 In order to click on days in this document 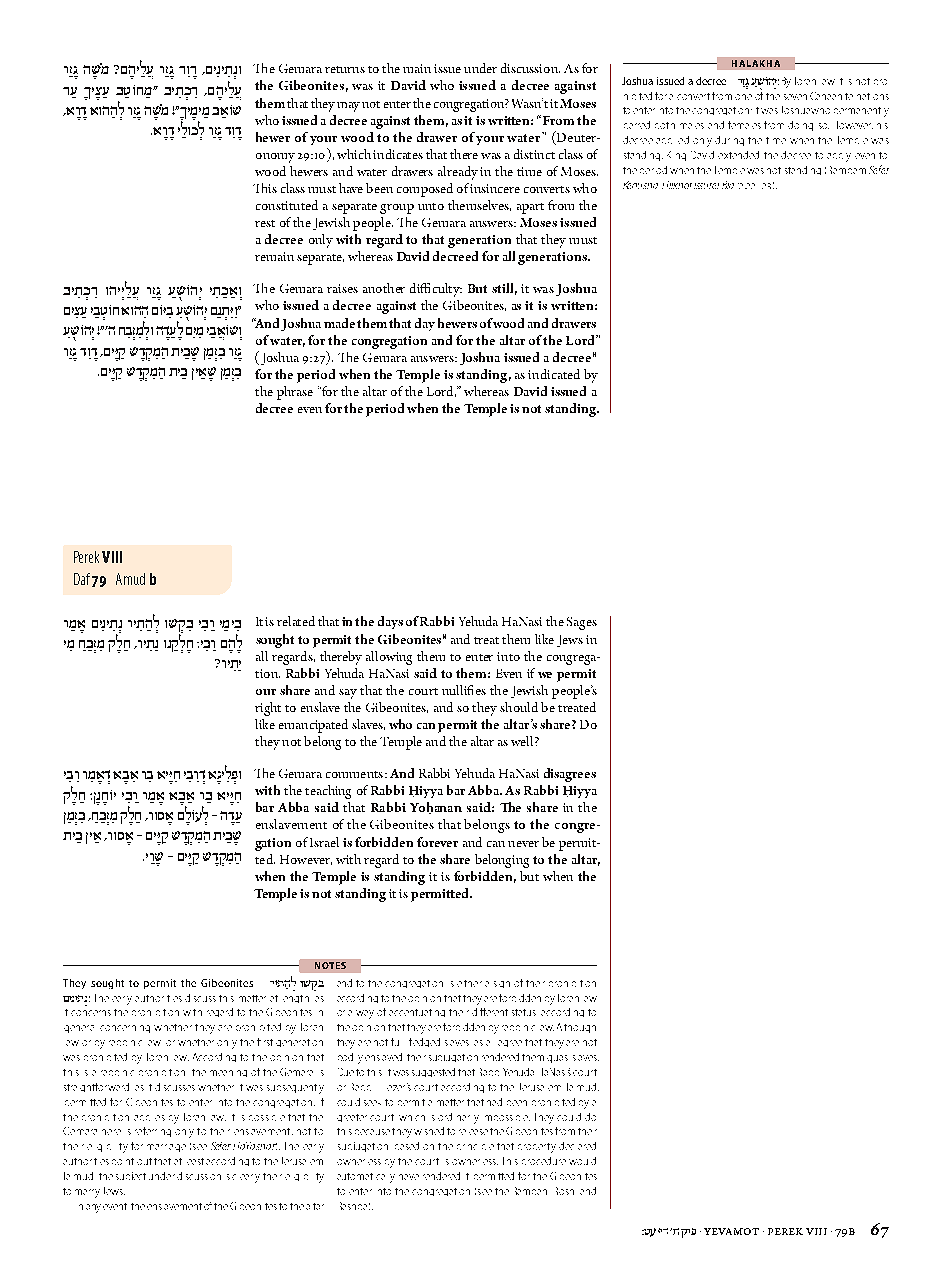, I will do `click(390, 622)`.
